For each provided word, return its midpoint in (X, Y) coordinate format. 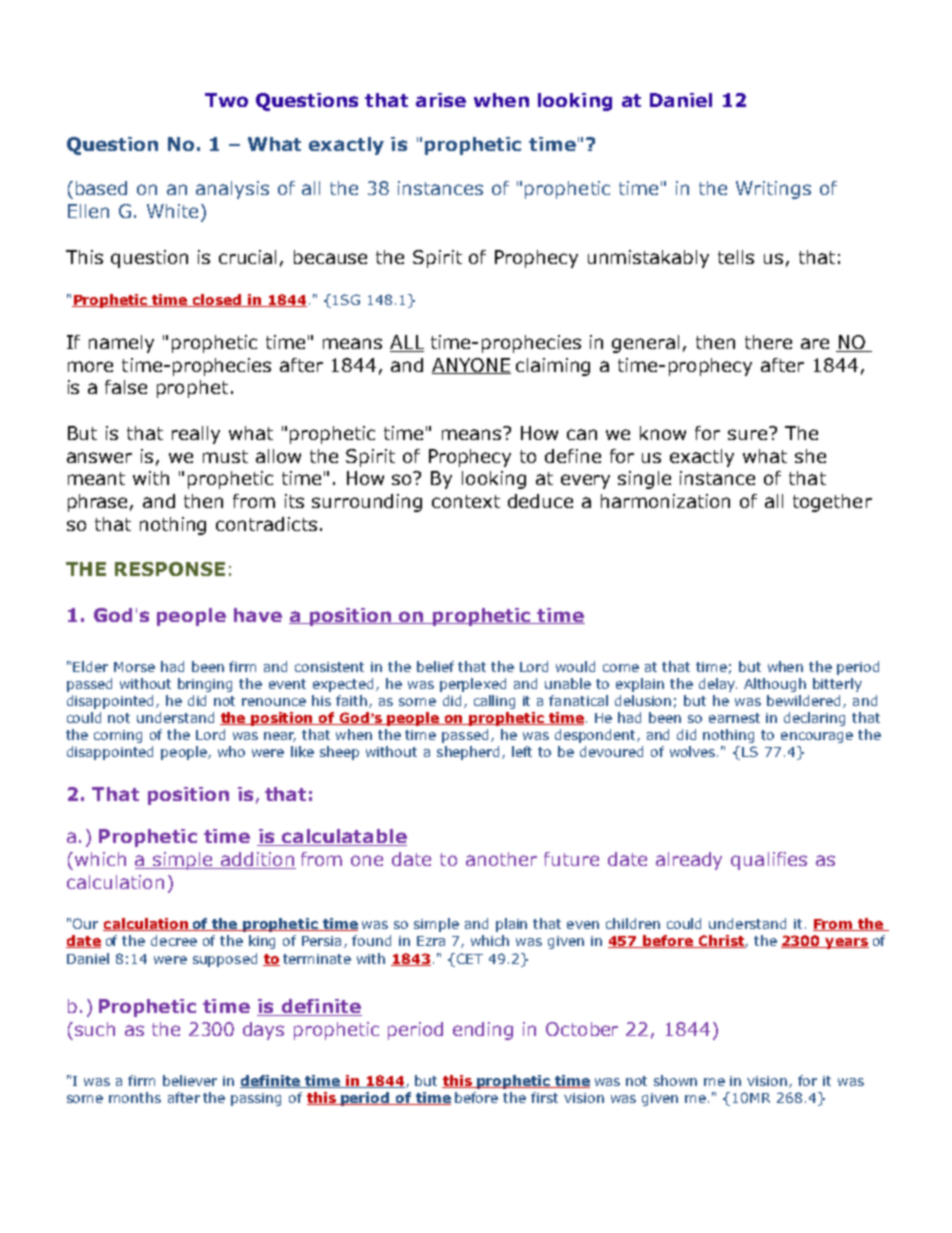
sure (747, 434)
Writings (773, 190)
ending (483, 1031)
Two (226, 100)
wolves (694, 751)
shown (675, 1080)
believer (190, 1080)
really (196, 435)
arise (441, 100)
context (466, 501)
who (231, 751)
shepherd (468, 753)
